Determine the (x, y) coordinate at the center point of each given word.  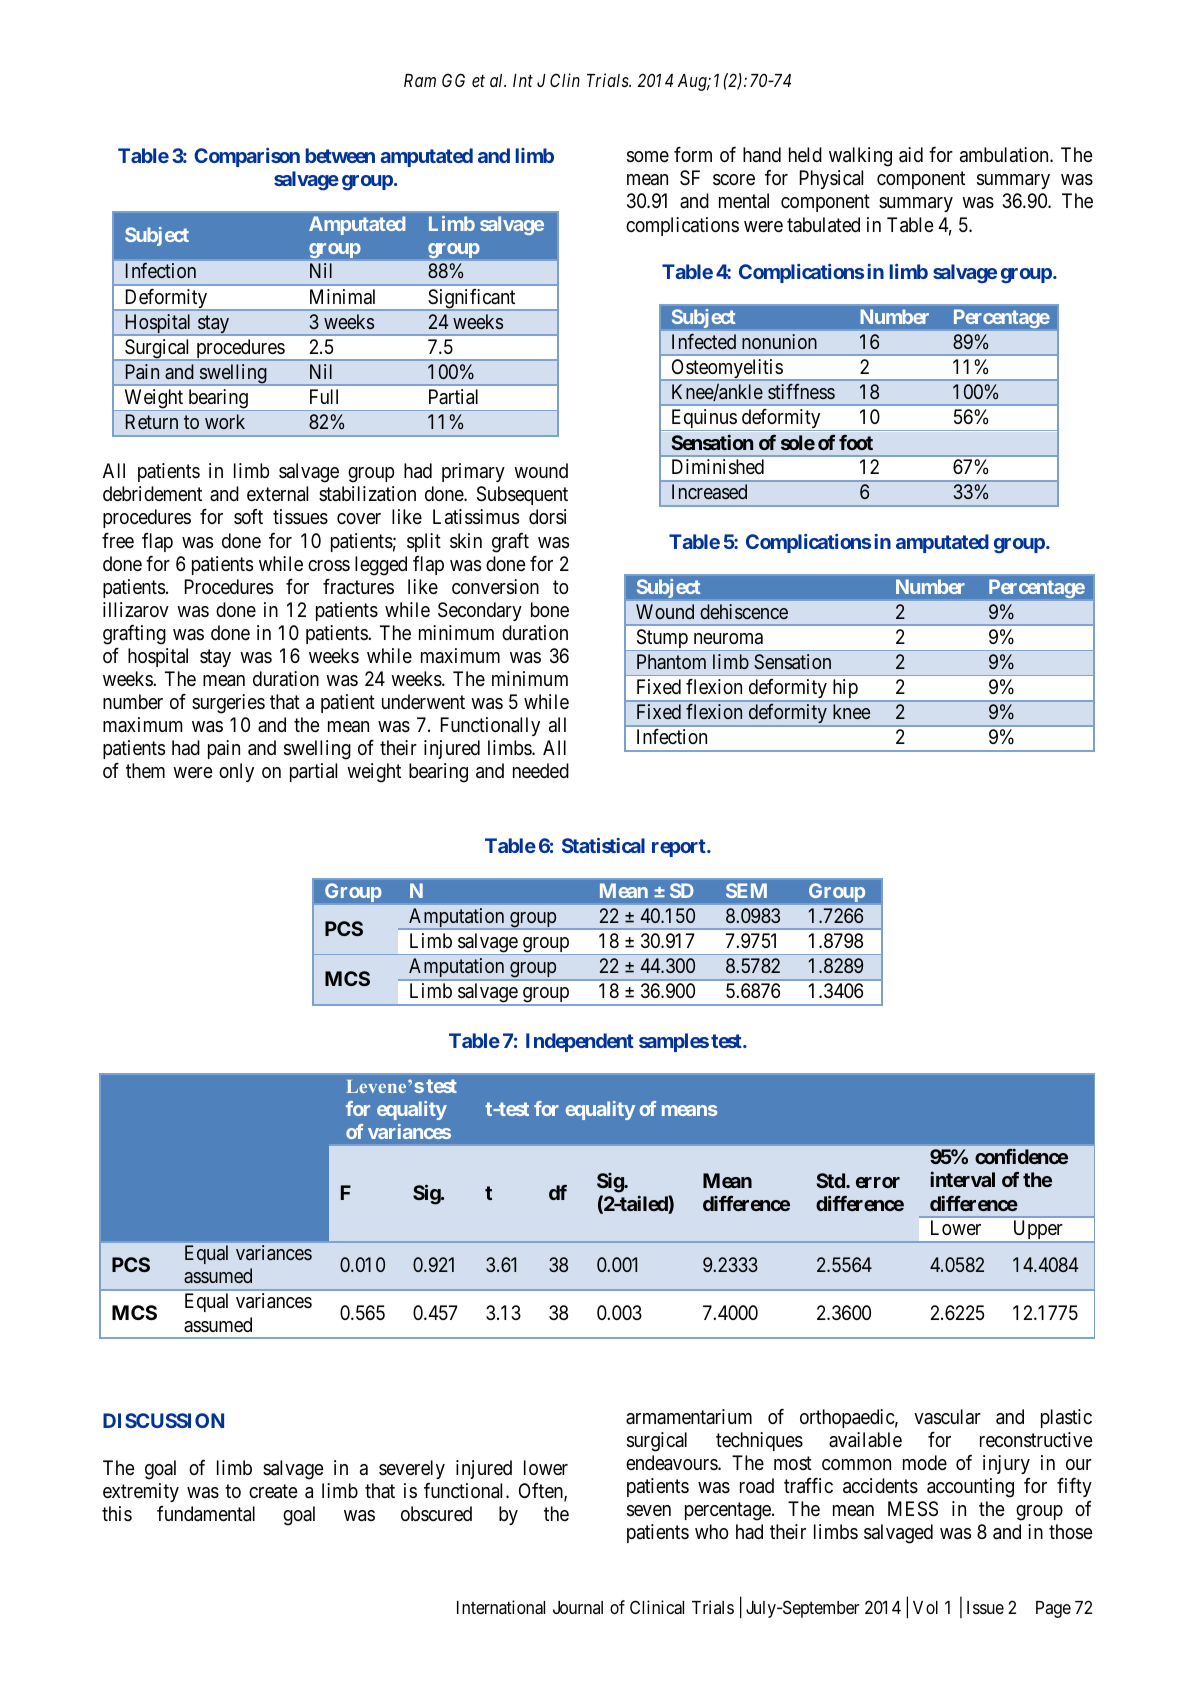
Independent (580, 1042)
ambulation (1005, 154)
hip (845, 690)
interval (962, 1179)
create (273, 1491)
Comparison (247, 157)
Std (832, 1180)
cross (329, 565)
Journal (578, 1607)
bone (550, 609)
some (648, 157)
